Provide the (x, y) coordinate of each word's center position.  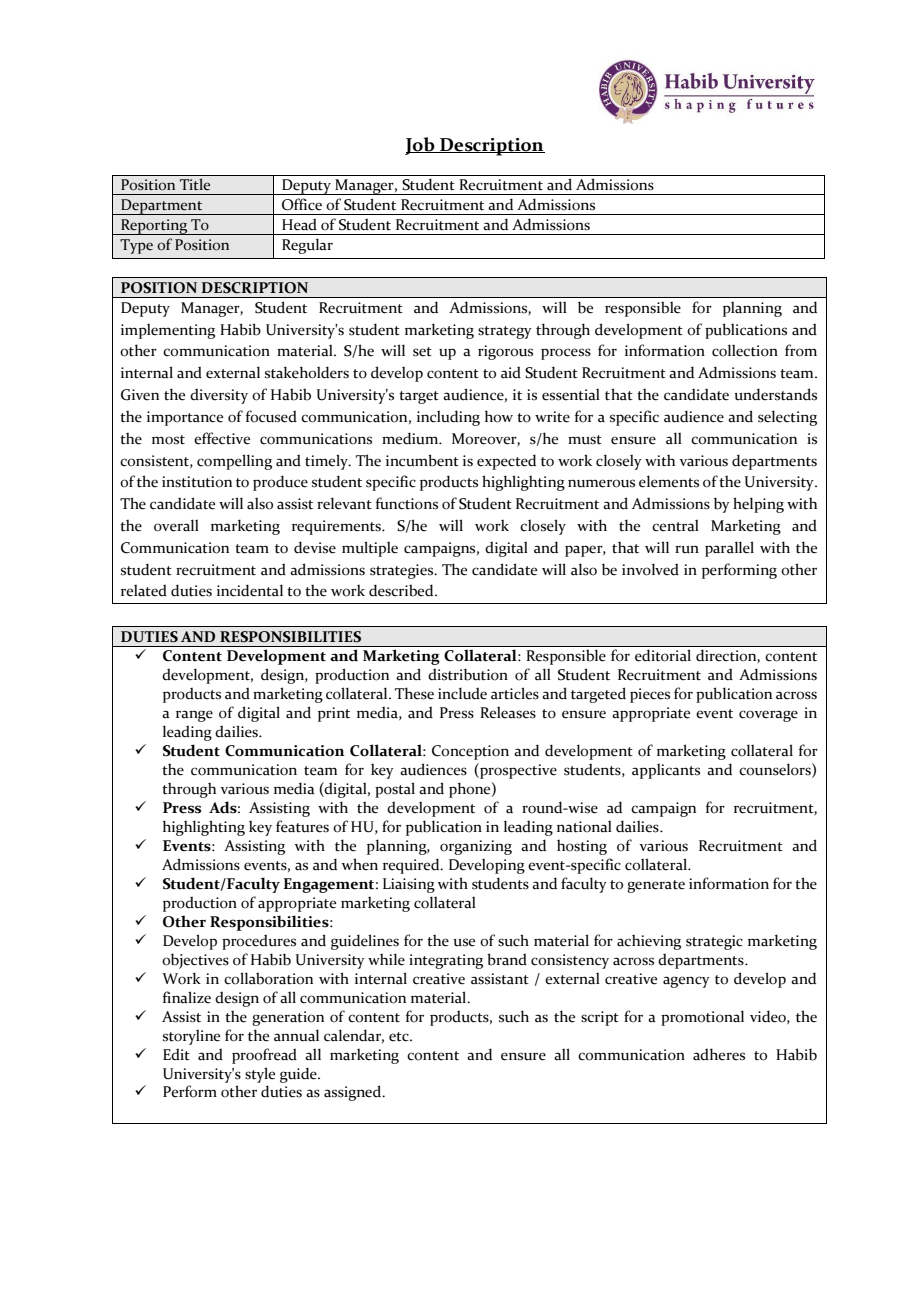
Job (421, 146)
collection (745, 350)
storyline (191, 1037)
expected (506, 462)
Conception (470, 752)
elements (669, 481)
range (194, 716)
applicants (666, 771)
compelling (234, 462)
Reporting (154, 227)
